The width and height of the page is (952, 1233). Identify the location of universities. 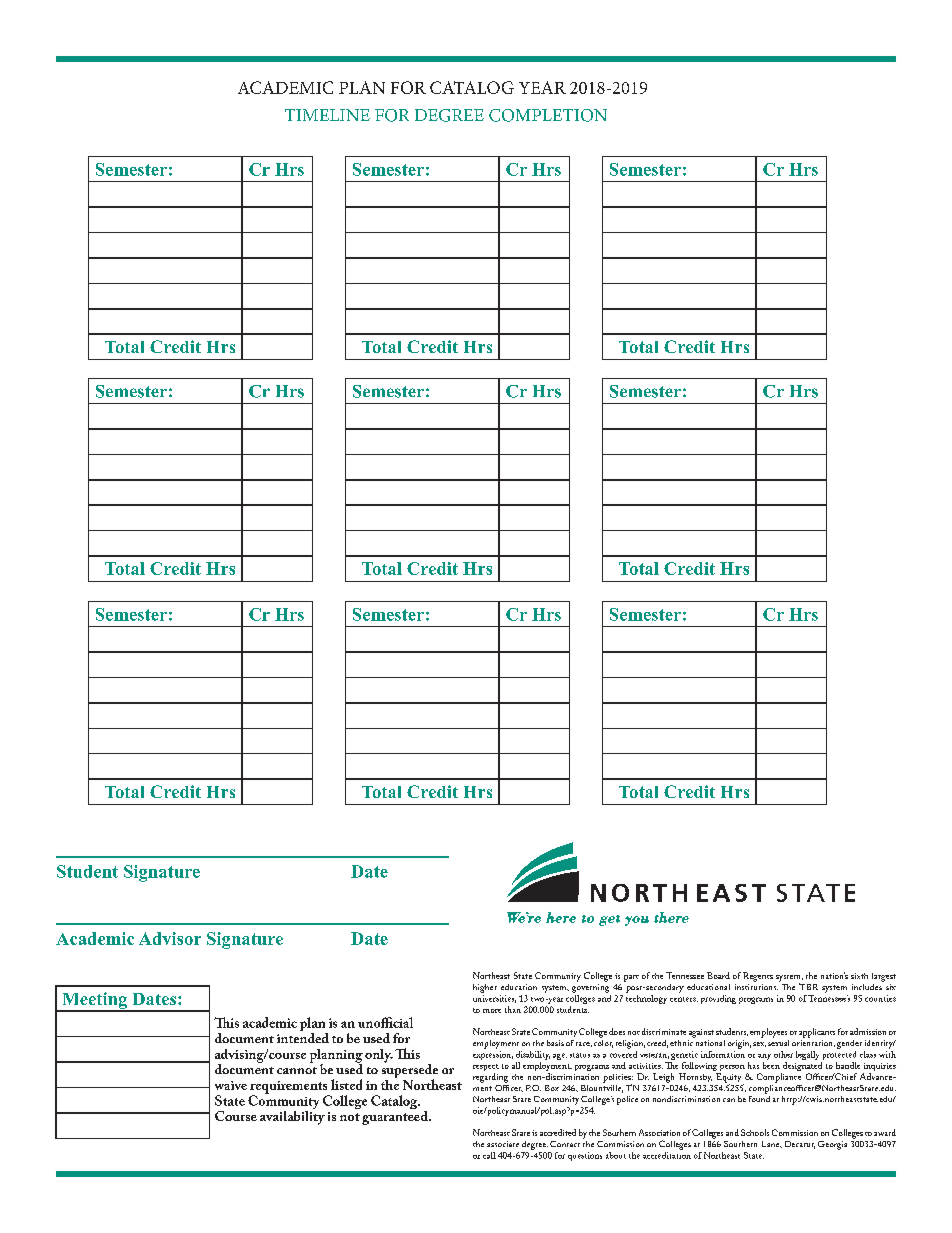
(494, 999).
